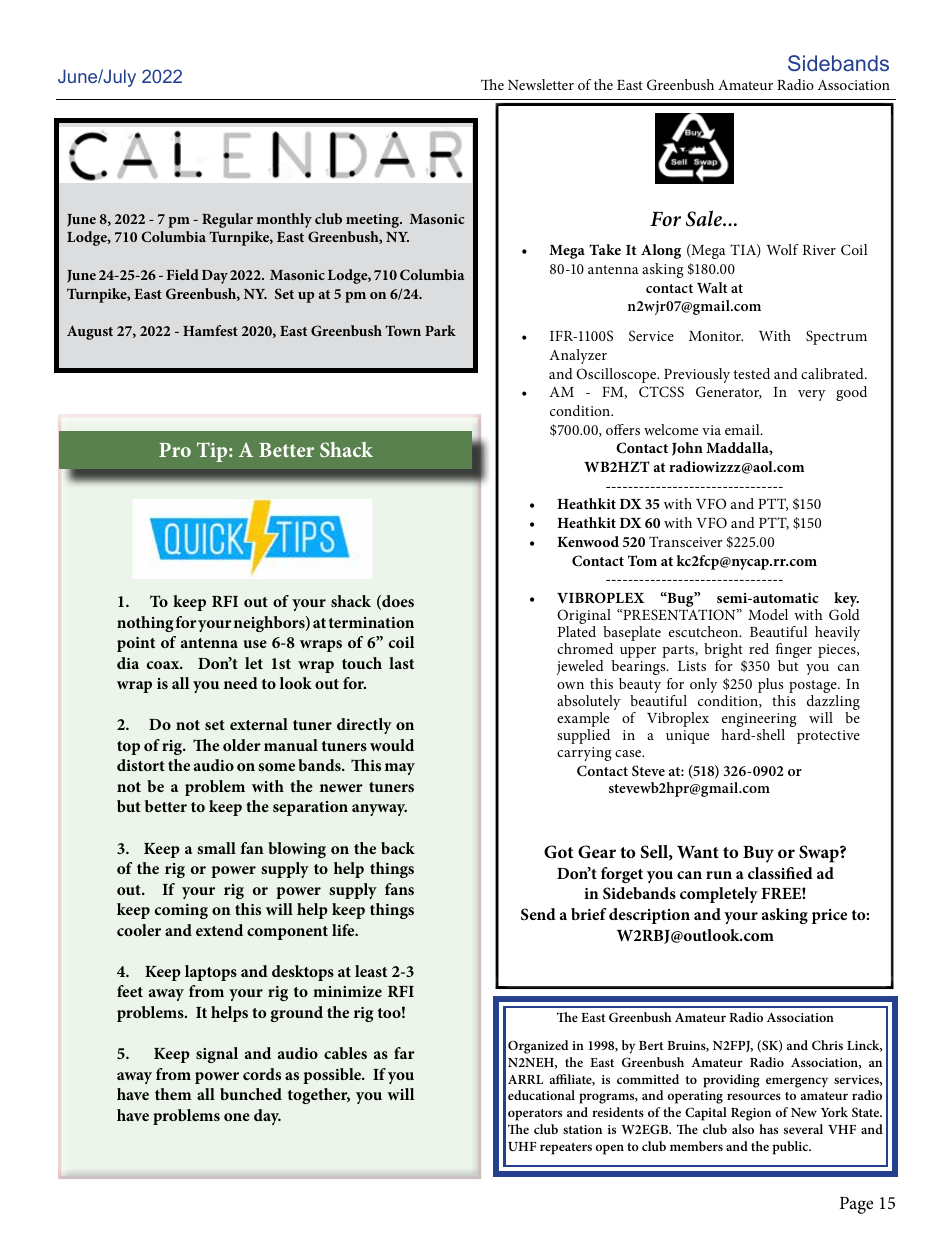  What do you see at coordinates (791, 1148) in the screenshot?
I see `public` at bounding box center [791, 1148].
